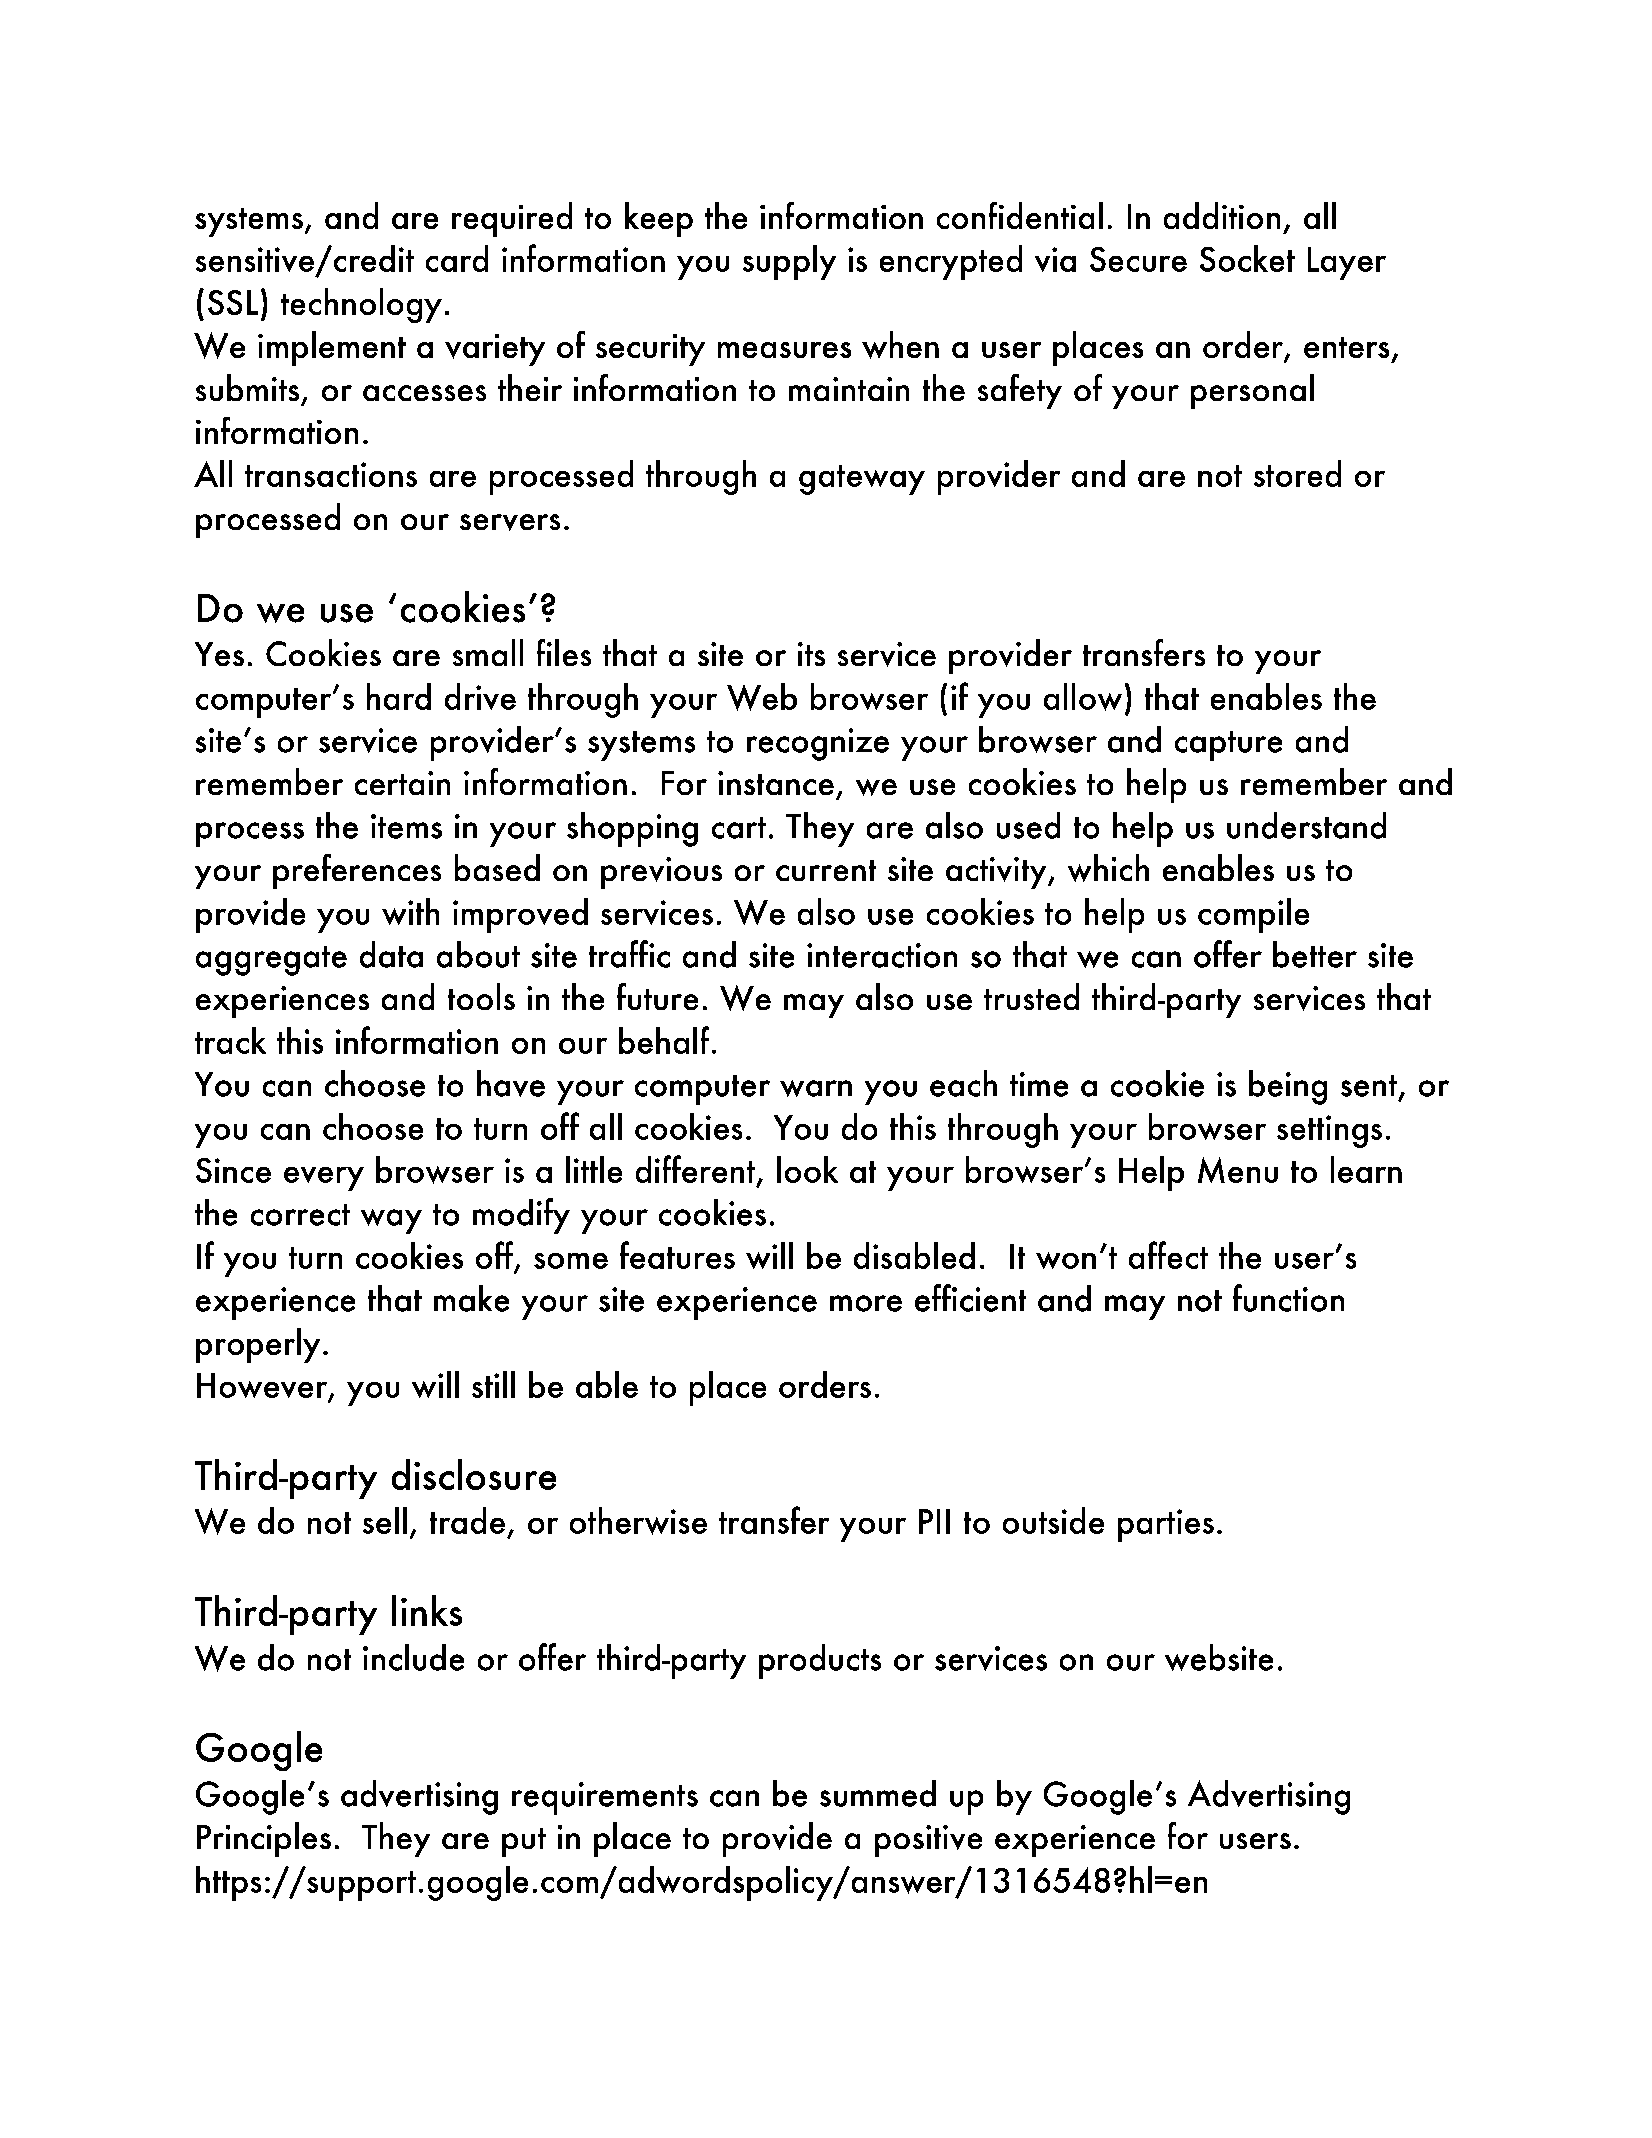 The width and height of the screenshot is (1652, 2138). I want to click on supply, so click(789, 262).
